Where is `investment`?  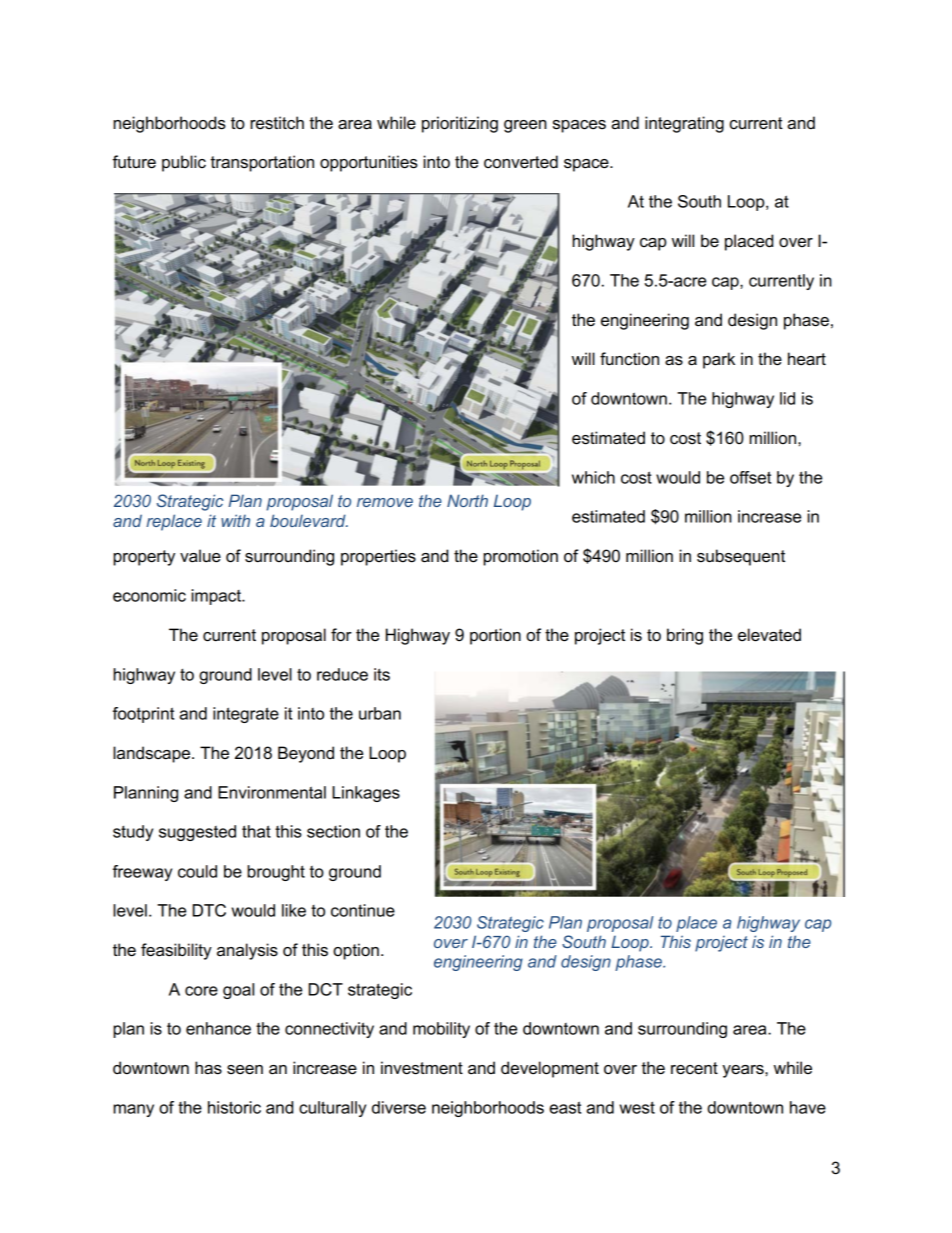
investment is located at coordinates (422, 1068).
